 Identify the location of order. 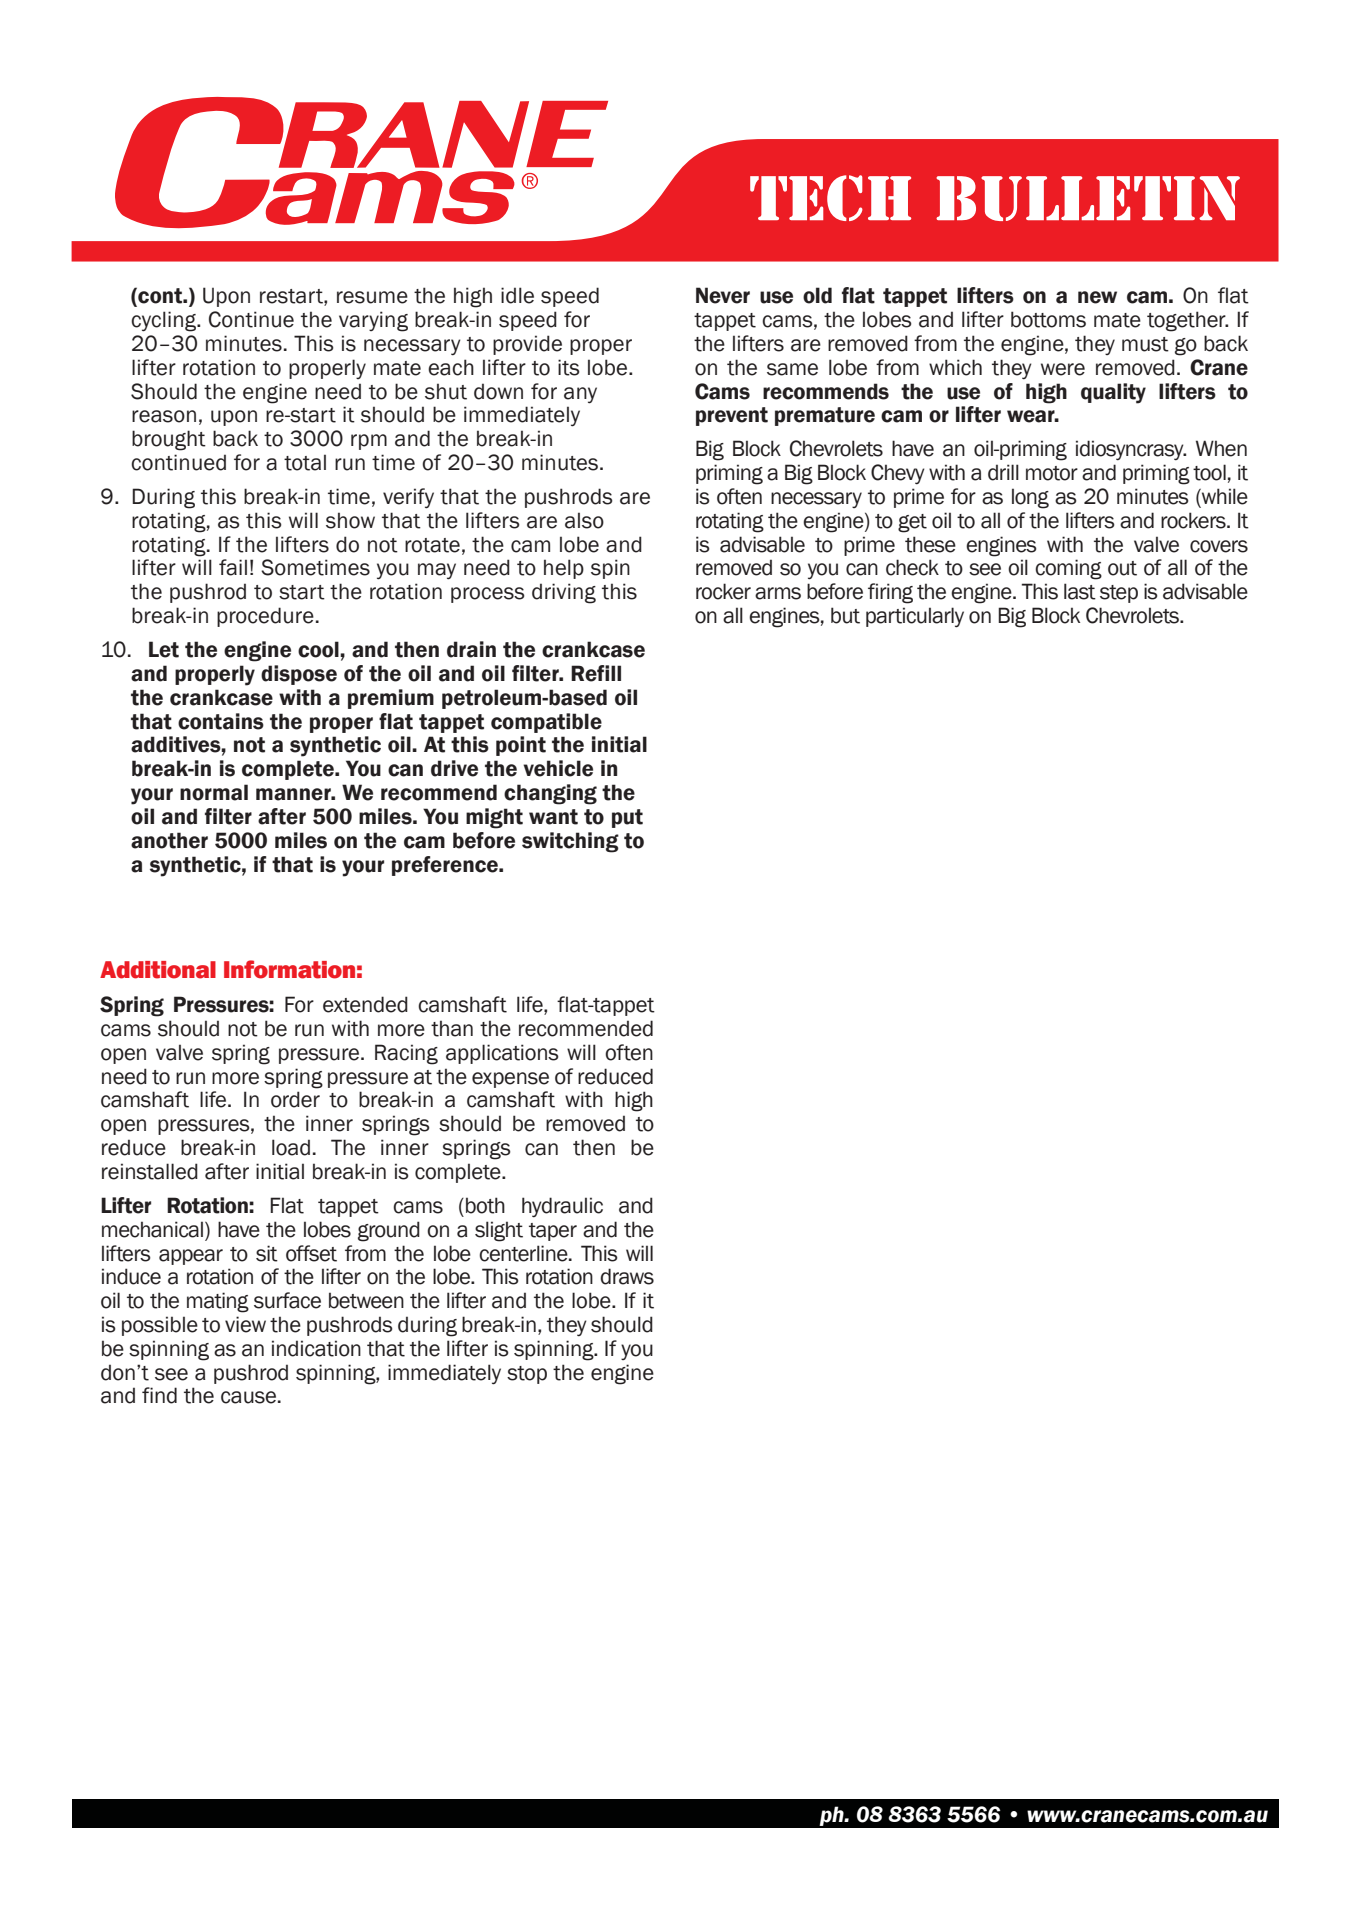
(295, 1099).
